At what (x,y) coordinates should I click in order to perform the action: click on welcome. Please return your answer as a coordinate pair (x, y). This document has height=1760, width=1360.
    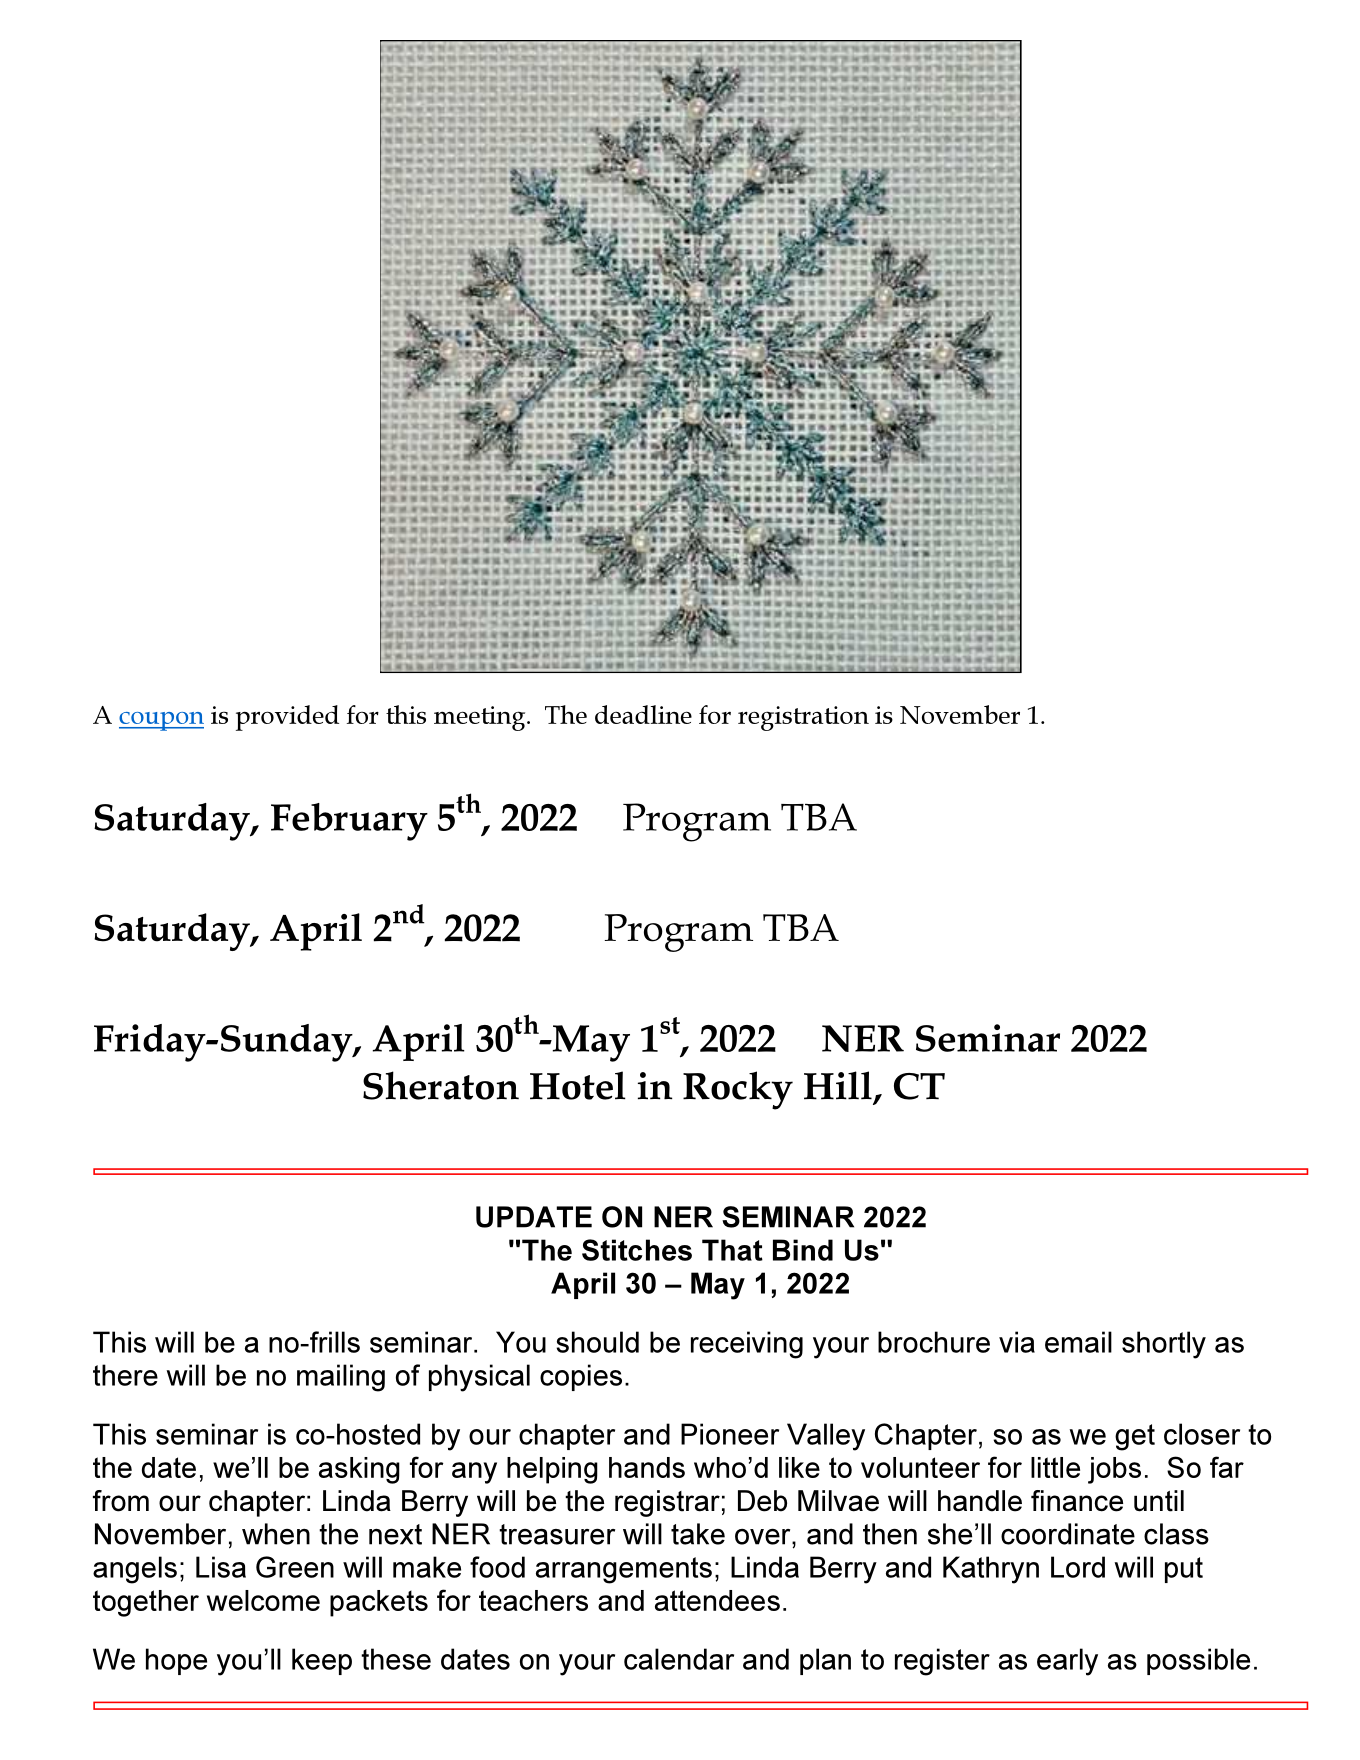
    Looking at the image, I should click on (263, 1600).
